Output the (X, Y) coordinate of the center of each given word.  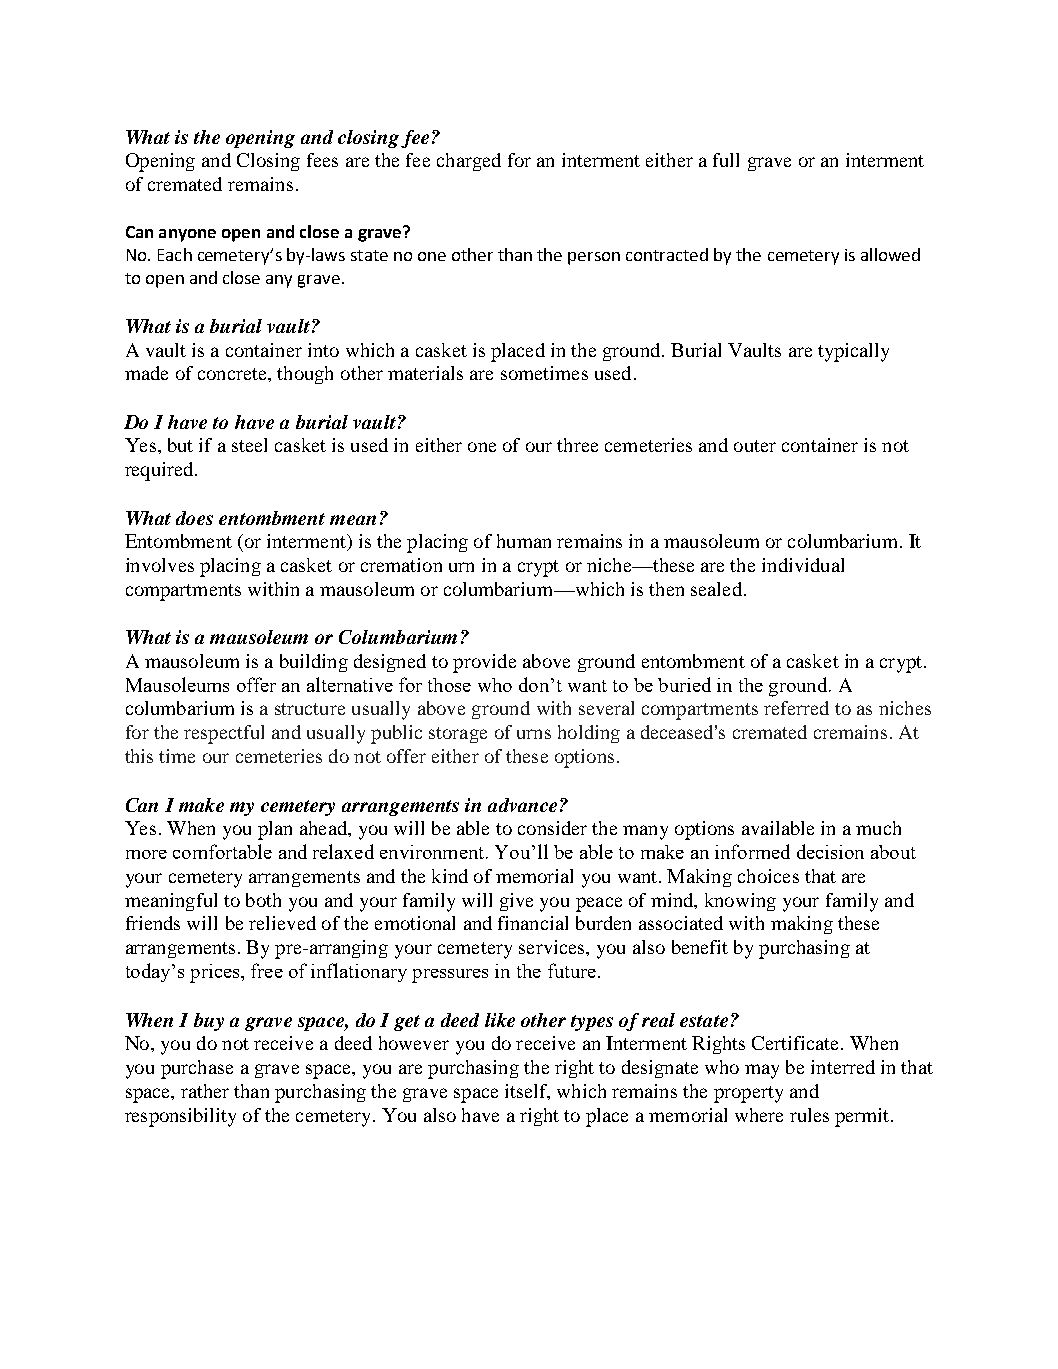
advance (522, 805)
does (194, 518)
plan (275, 830)
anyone (187, 235)
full (726, 160)
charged (469, 162)
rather (205, 1091)
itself (527, 1092)
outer (755, 446)
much (878, 828)
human (524, 541)
